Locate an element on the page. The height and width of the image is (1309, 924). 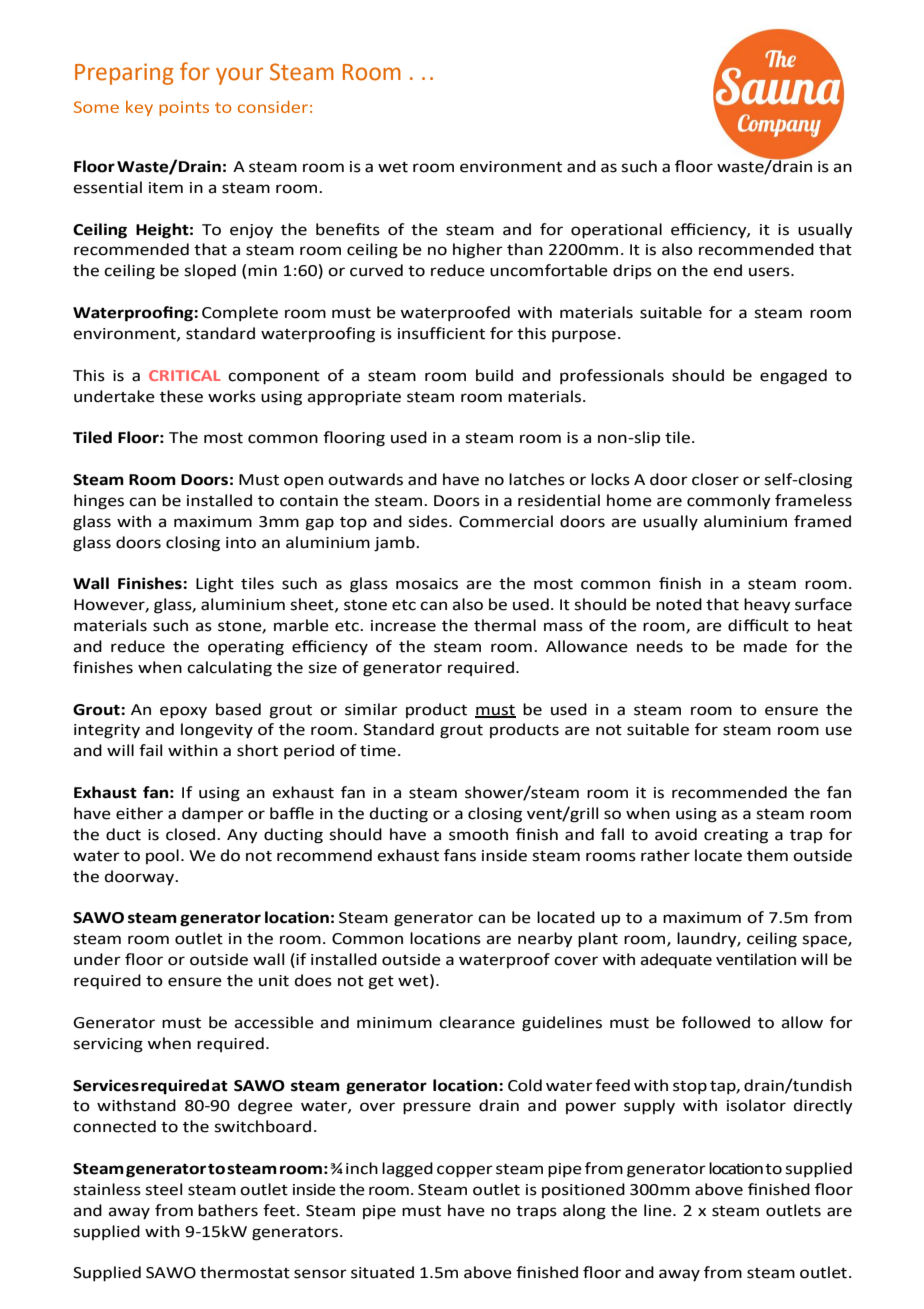
nearby is located at coordinates (545, 939).
